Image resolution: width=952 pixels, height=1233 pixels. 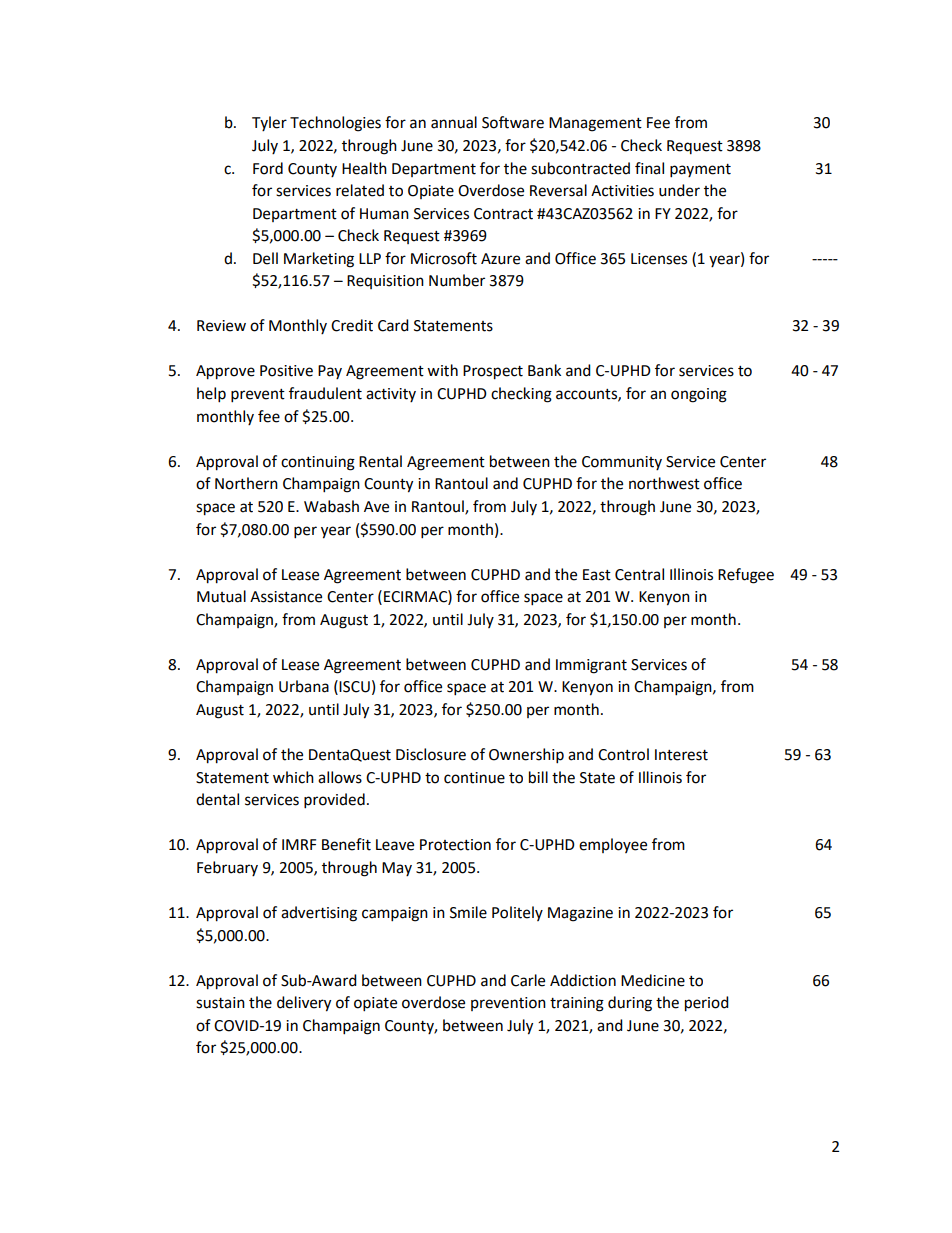 I want to click on annual, so click(x=454, y=122).
